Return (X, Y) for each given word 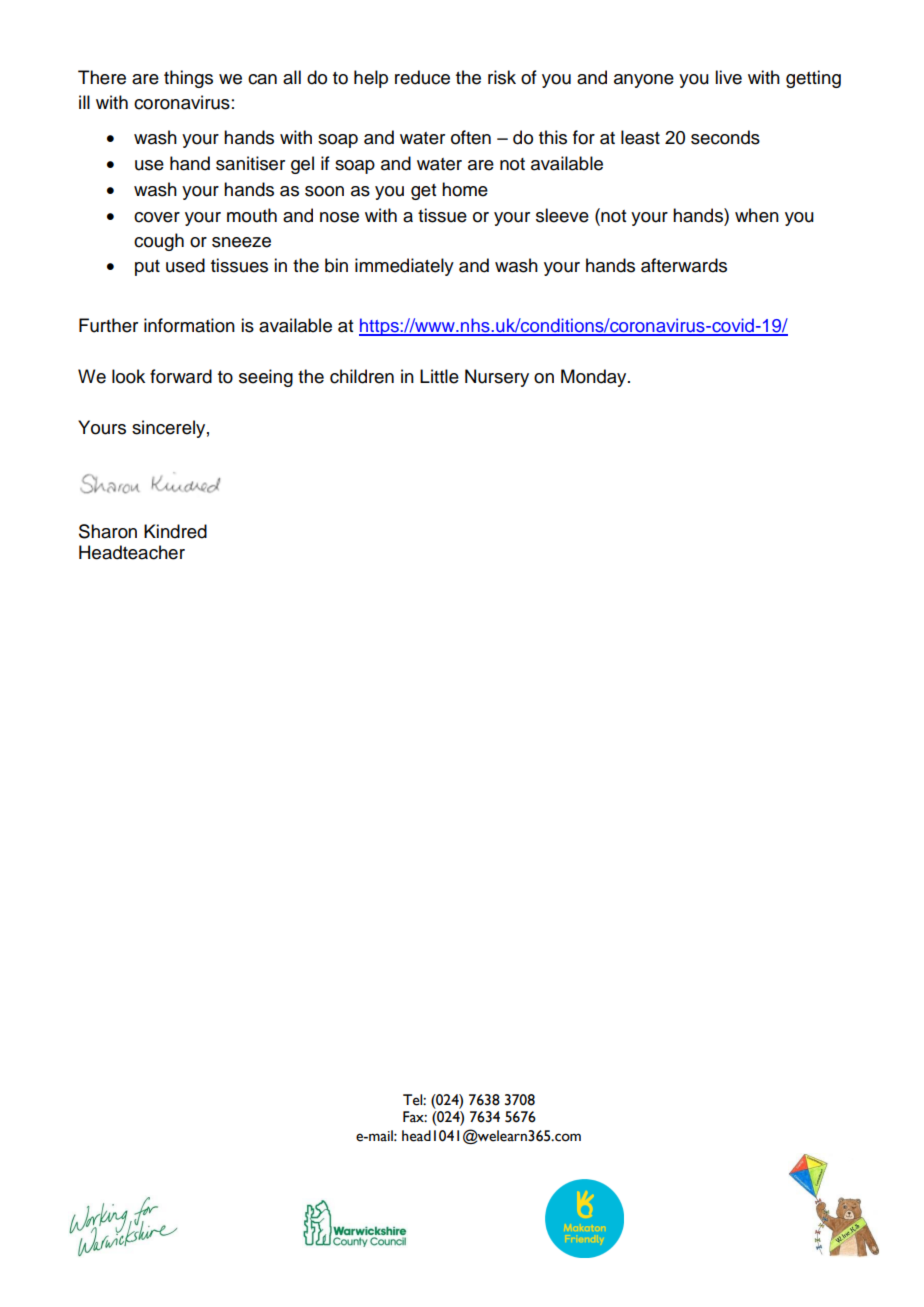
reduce (422, 77)
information (189, 325)
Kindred (175, 531)
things (188, 79)
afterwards (684, 265)
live (728, 77)
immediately (404, 267)
